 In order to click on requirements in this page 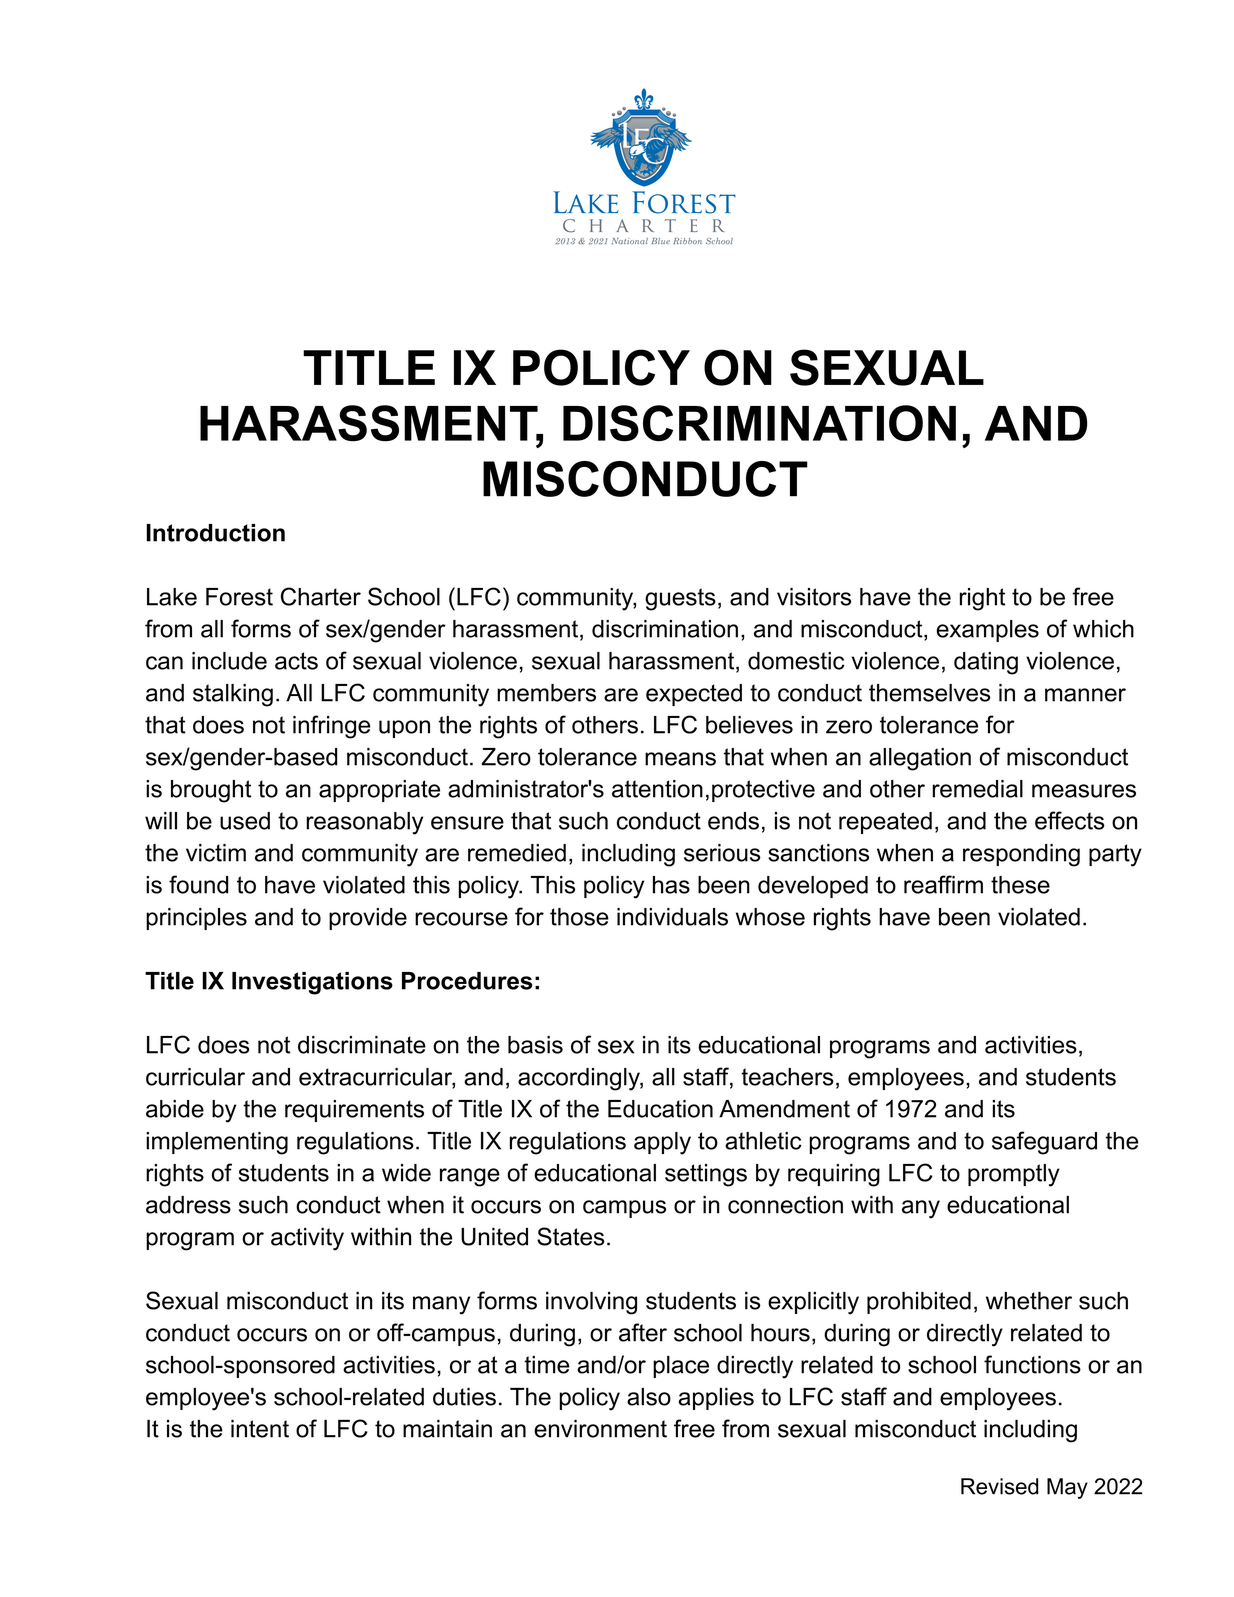, I will do `click(354, 1111)`.
